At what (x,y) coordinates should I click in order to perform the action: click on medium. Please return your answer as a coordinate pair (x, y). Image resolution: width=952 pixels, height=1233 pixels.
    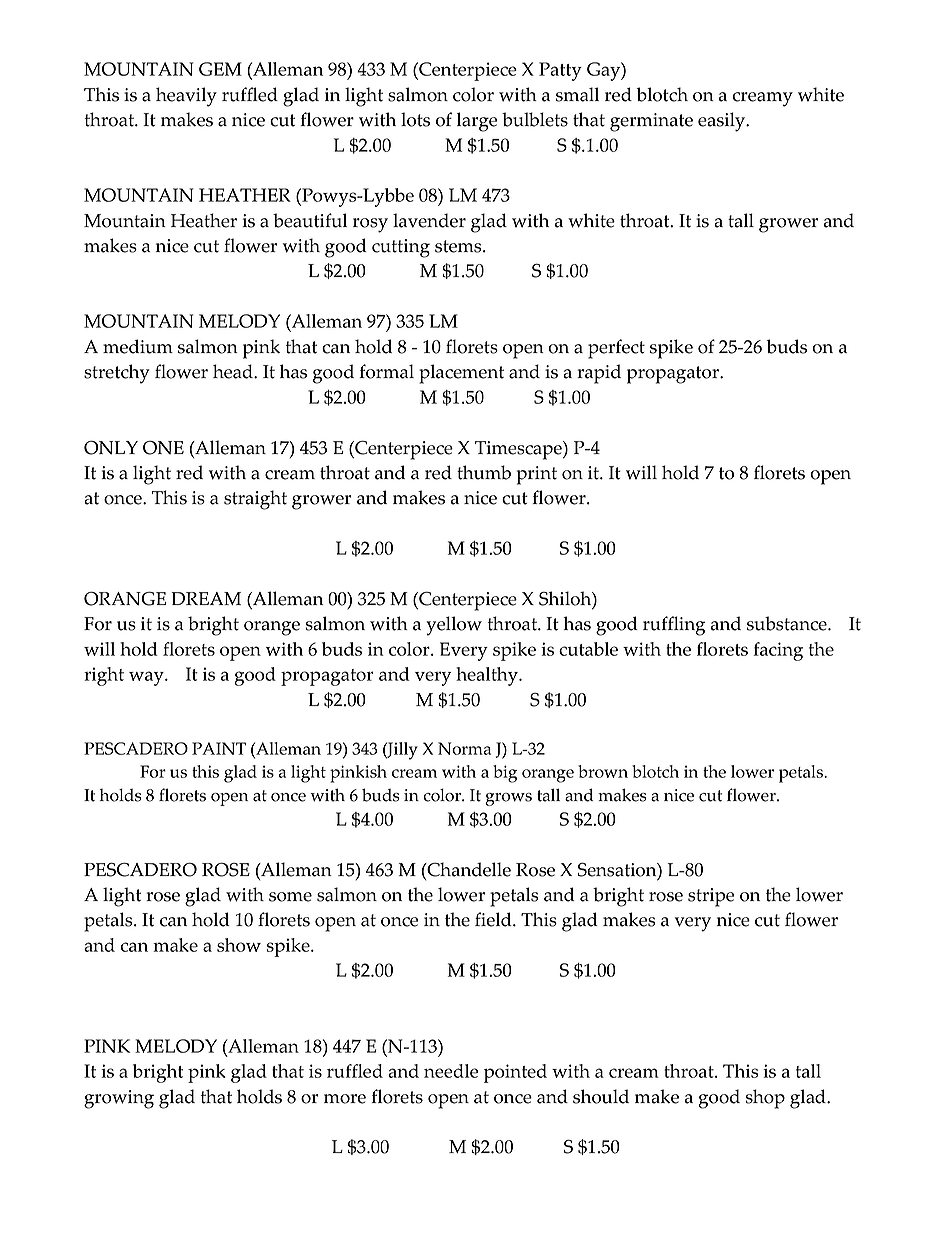
    Looking at the image, I should click on (138, 346).
